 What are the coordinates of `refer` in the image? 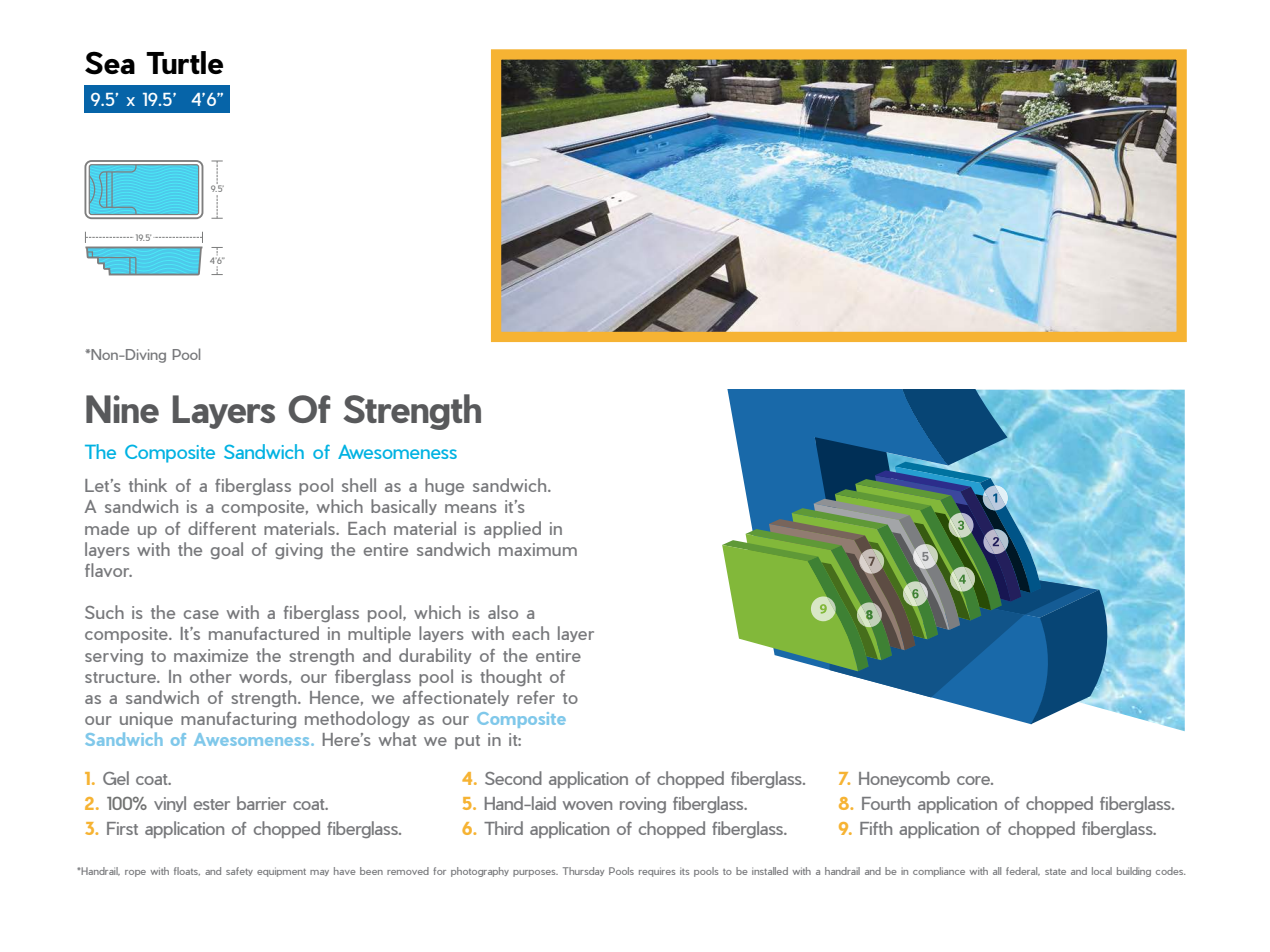 It's located at (536, 697).
